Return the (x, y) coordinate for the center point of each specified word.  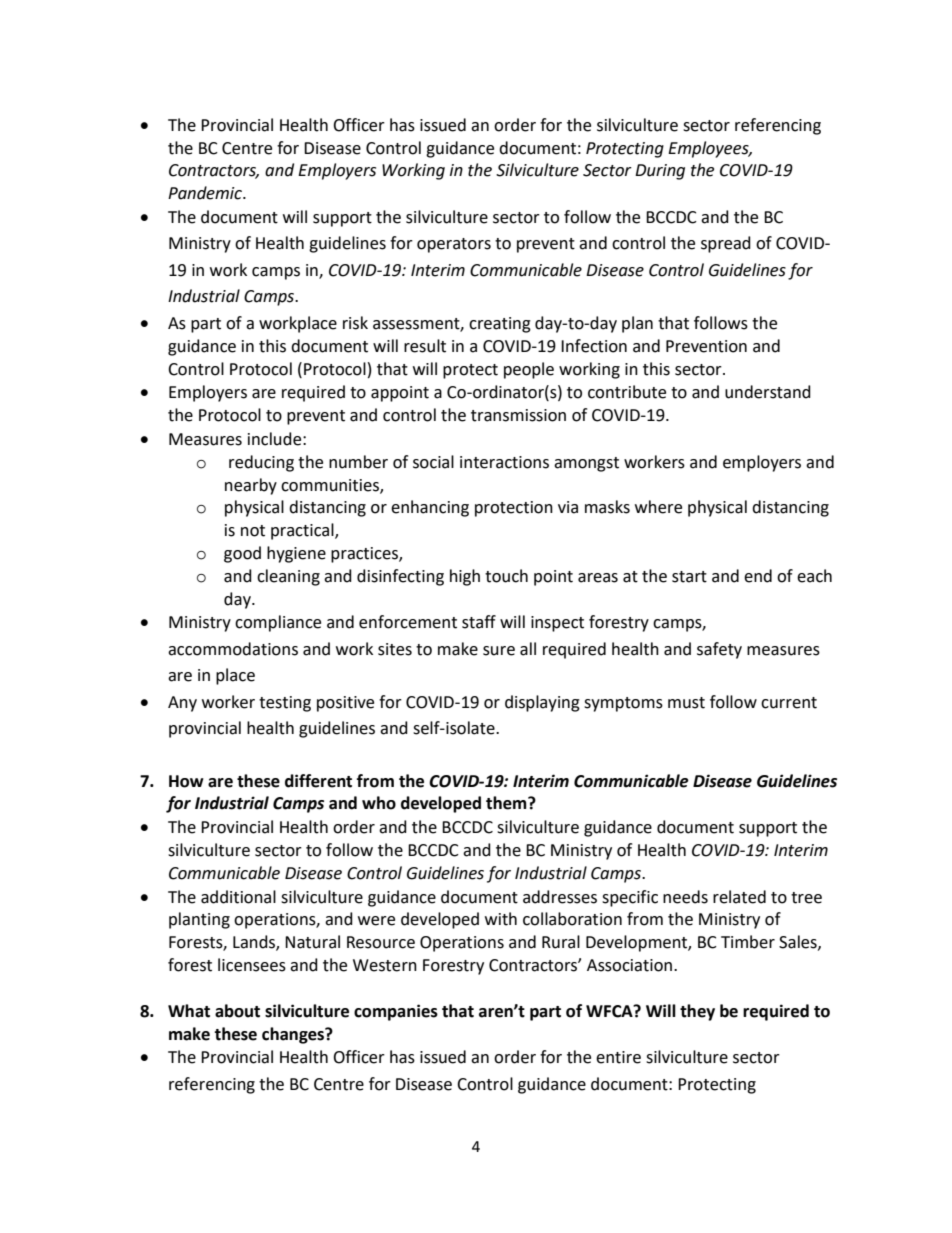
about (237, 1011)
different (318, 781)
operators (454, 245)
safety (719, 650)
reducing (261, 463)
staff (479, 622)
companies (396, 1012)
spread (726, 244)
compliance (278, 623)
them (507, 803)
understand (768, 392)
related (739, 897)
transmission (518, 415)
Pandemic (206, 193)
